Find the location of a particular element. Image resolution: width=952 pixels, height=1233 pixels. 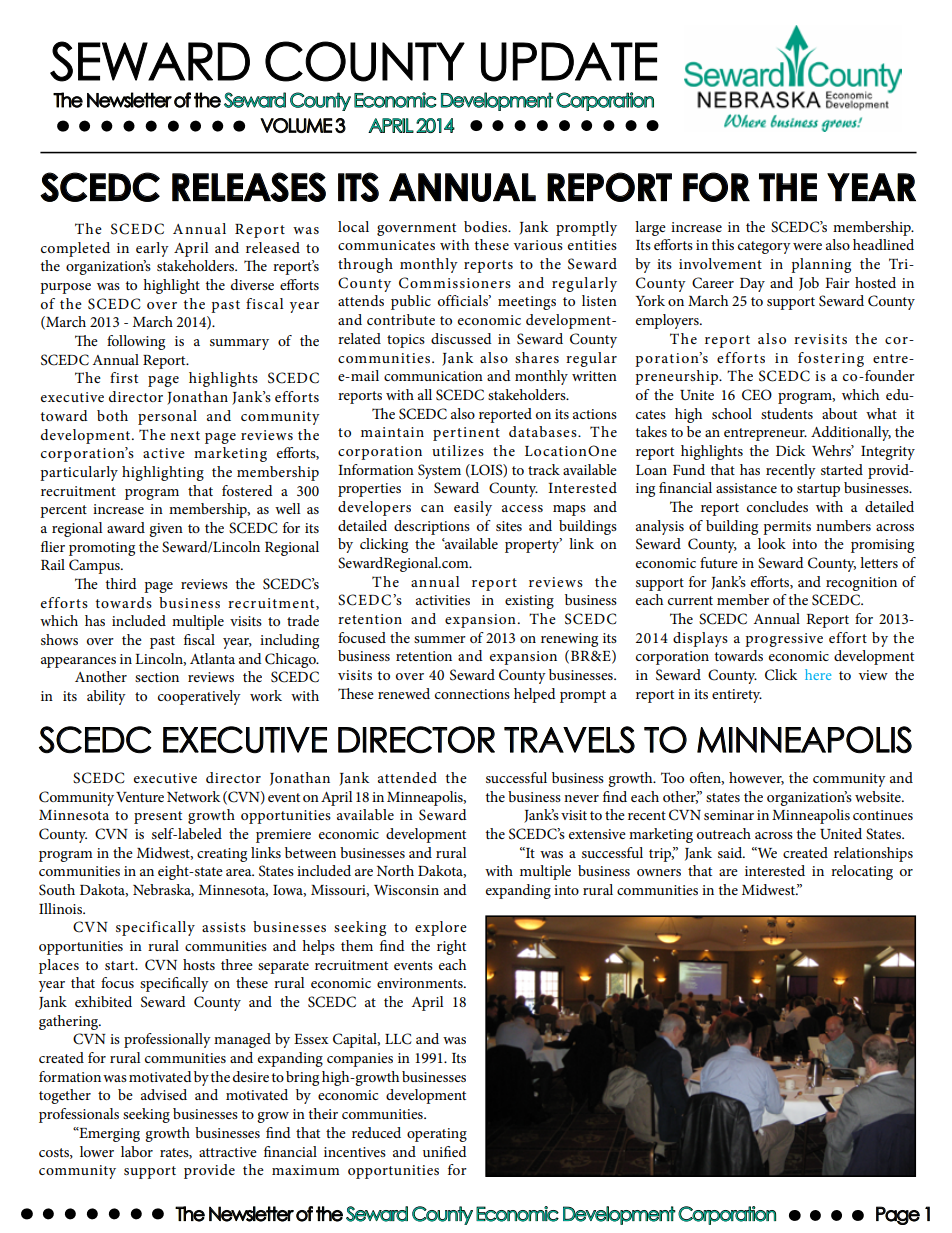

operating is located at coordinates (437, 1135).
